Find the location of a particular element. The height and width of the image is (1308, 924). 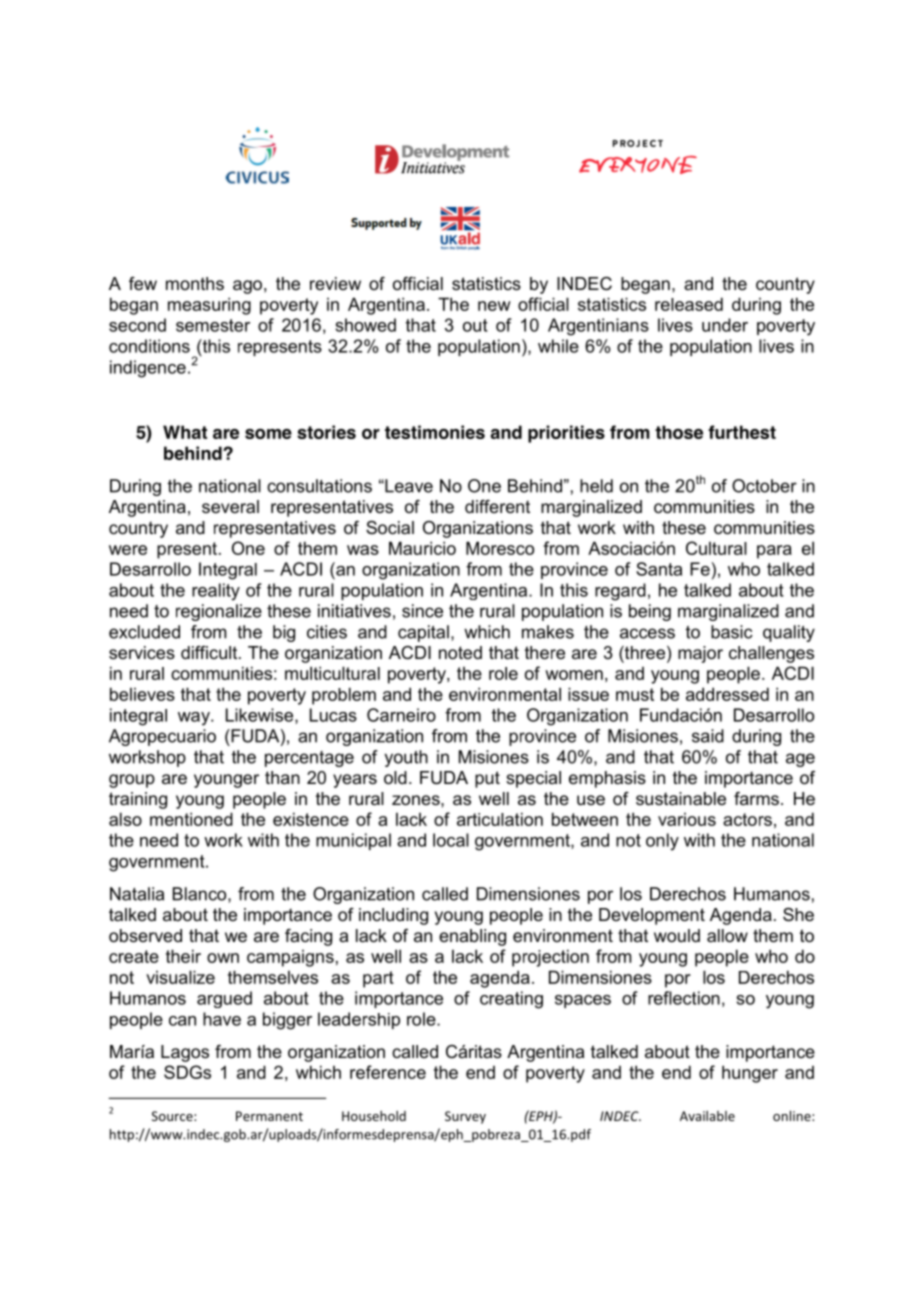

Carneiro is located at coordinates (401, 715).
